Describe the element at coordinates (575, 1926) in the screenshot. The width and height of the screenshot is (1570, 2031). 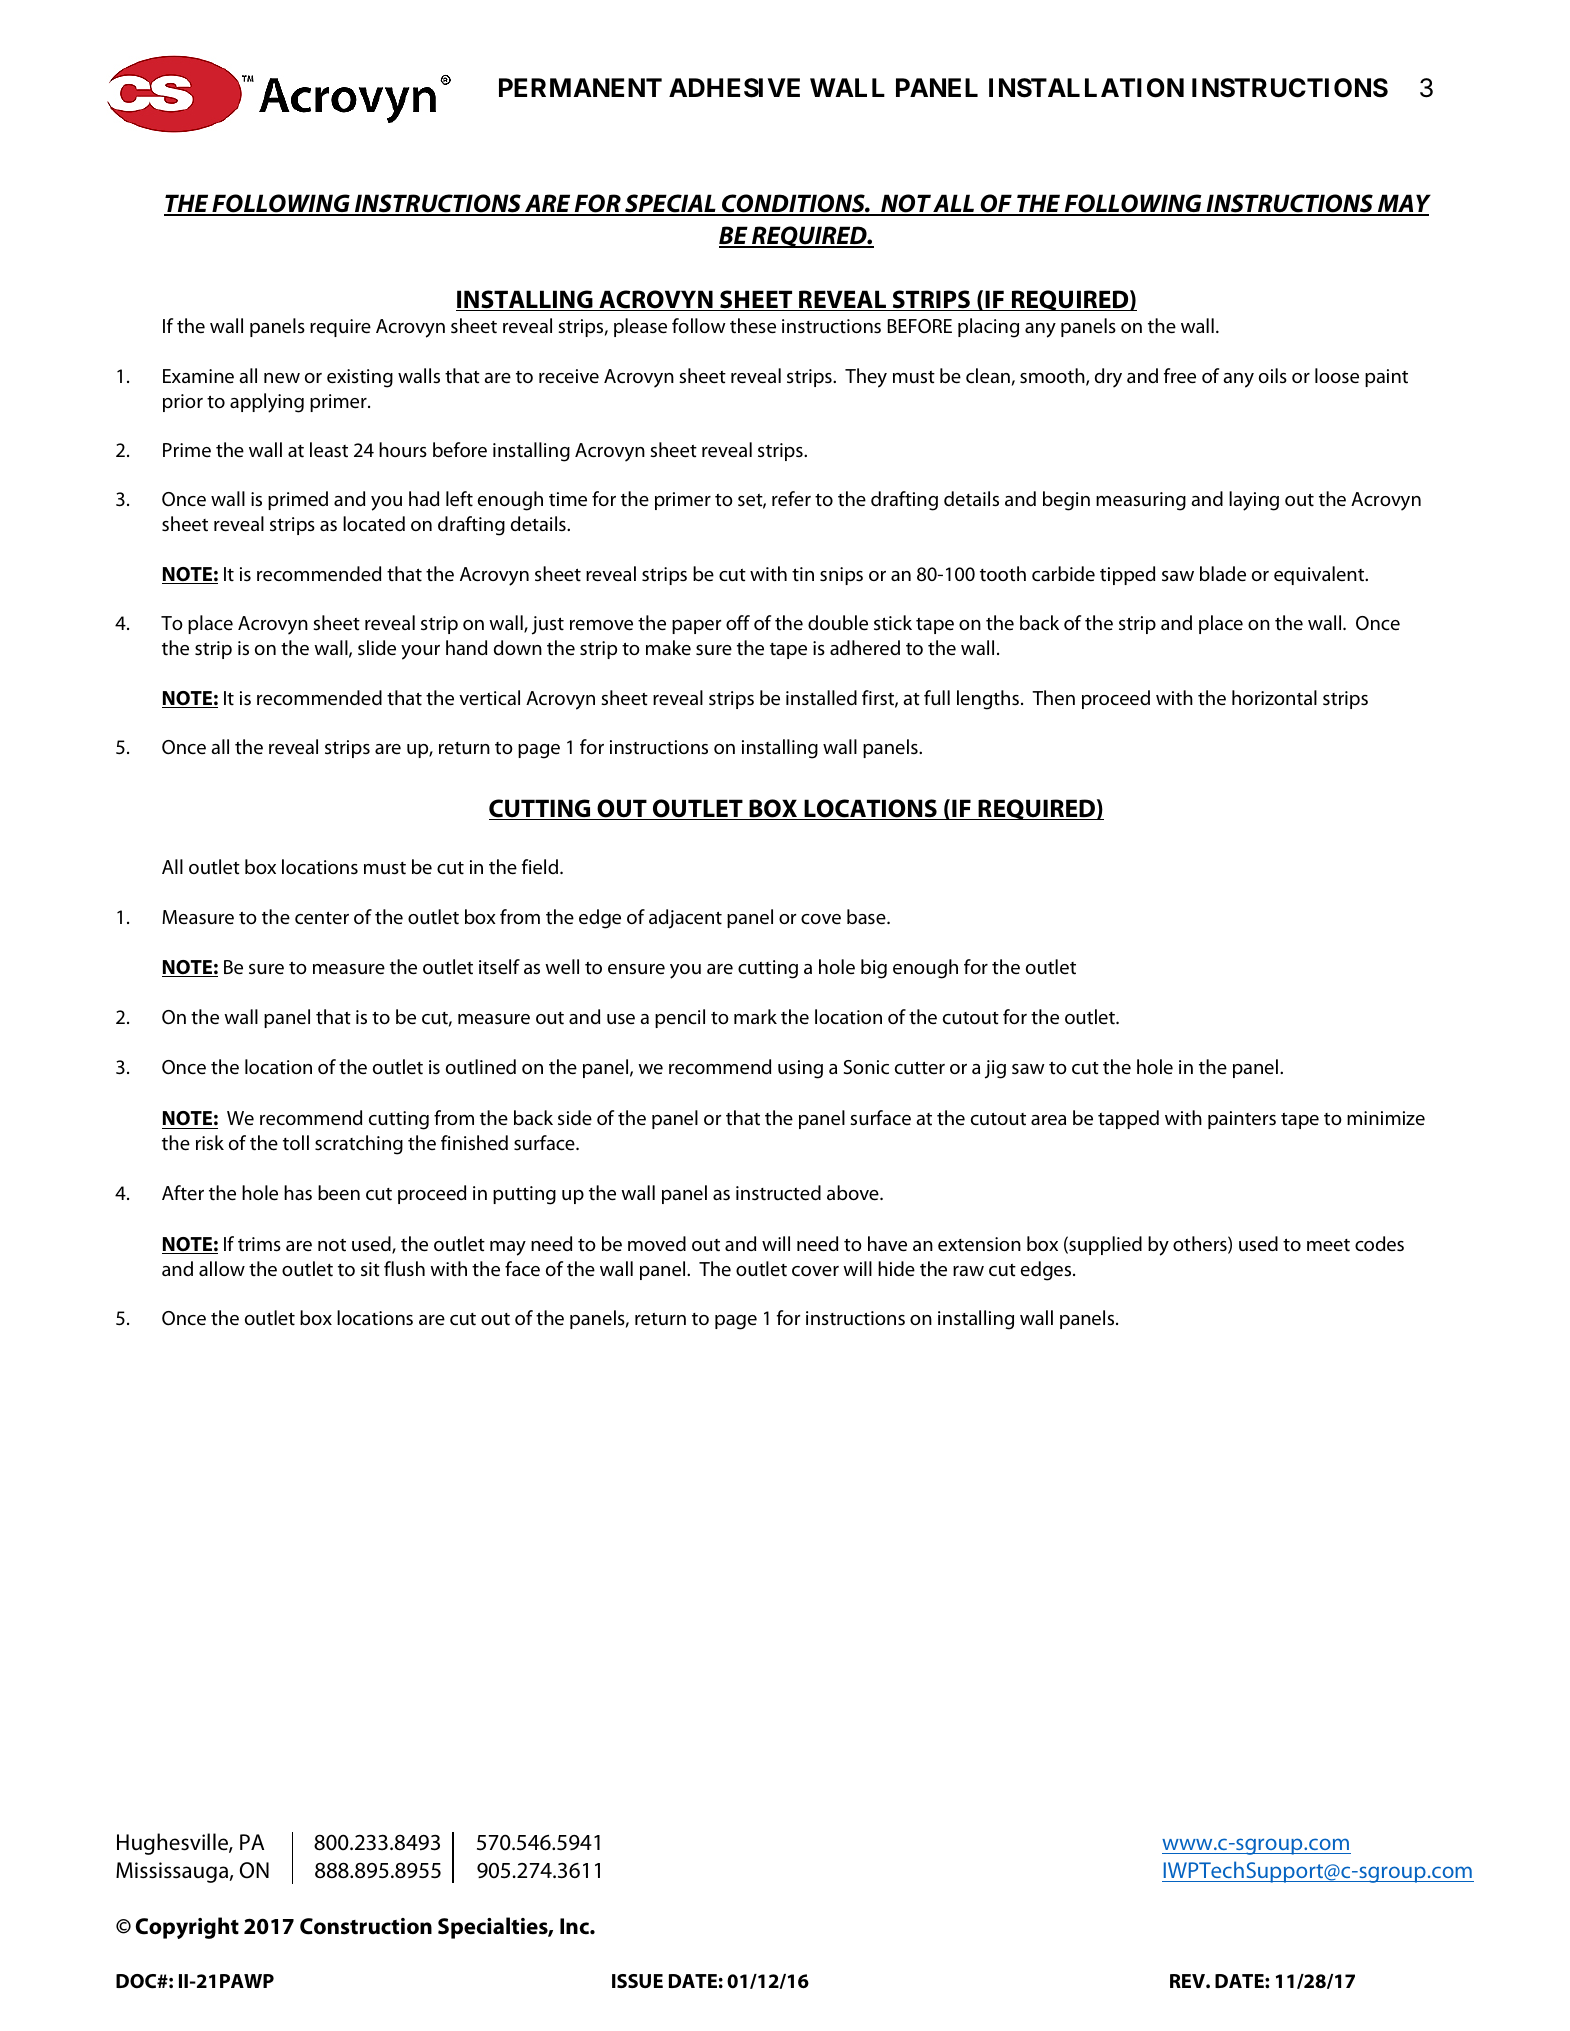
I see `Inc` at that location.
